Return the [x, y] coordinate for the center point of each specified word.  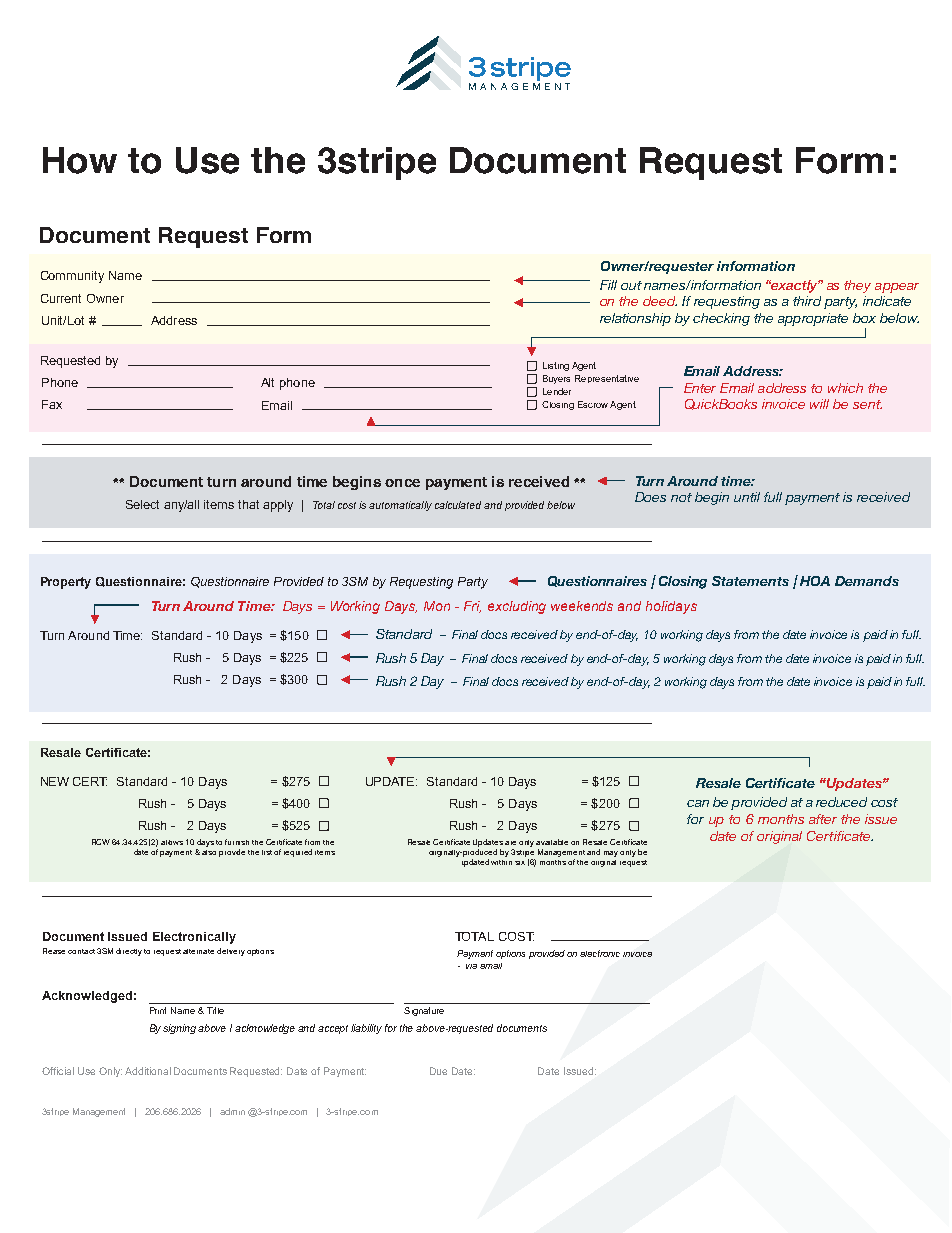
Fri [472, 607]
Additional [148, 1071]
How [80, 160]
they [857, 286]
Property [66, 583]
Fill [608, 285]
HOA [815, 581]
